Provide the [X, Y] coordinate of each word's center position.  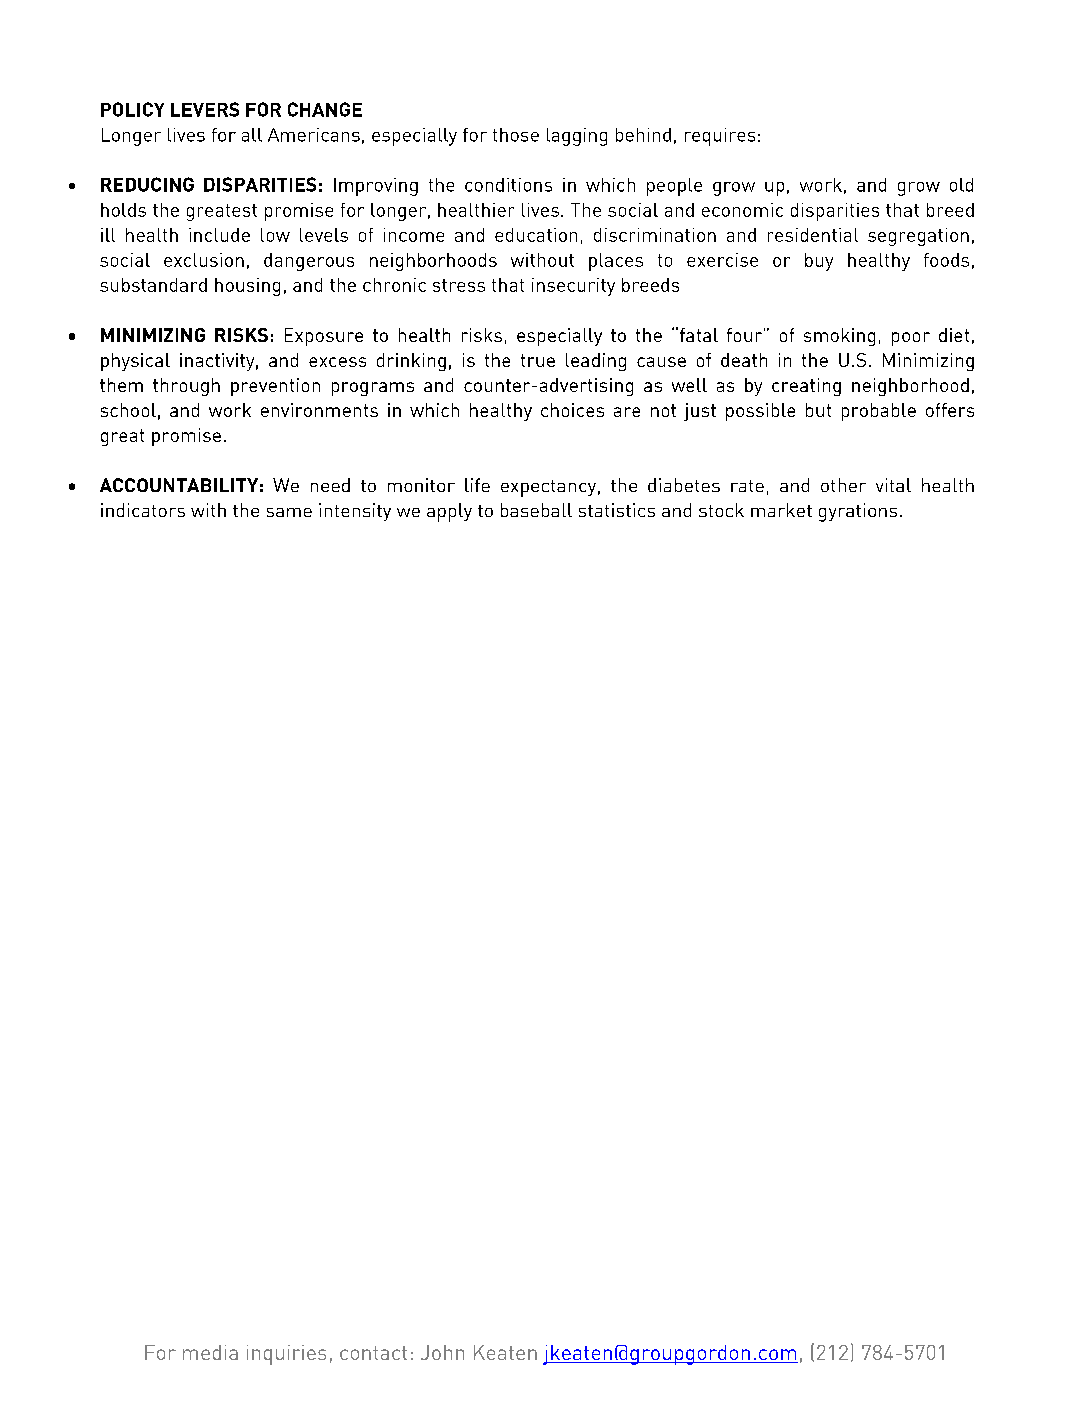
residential [813, 235]
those [516, 135]
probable [879, 412]
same [289, 512]
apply [449, 512]
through [186, 387]
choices [572, 410]
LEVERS [205, 109]
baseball [536, 510]
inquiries [286, 1355]
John [442, 1352]
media [210, 1352]
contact [373, 1353]
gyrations [858, 512]
